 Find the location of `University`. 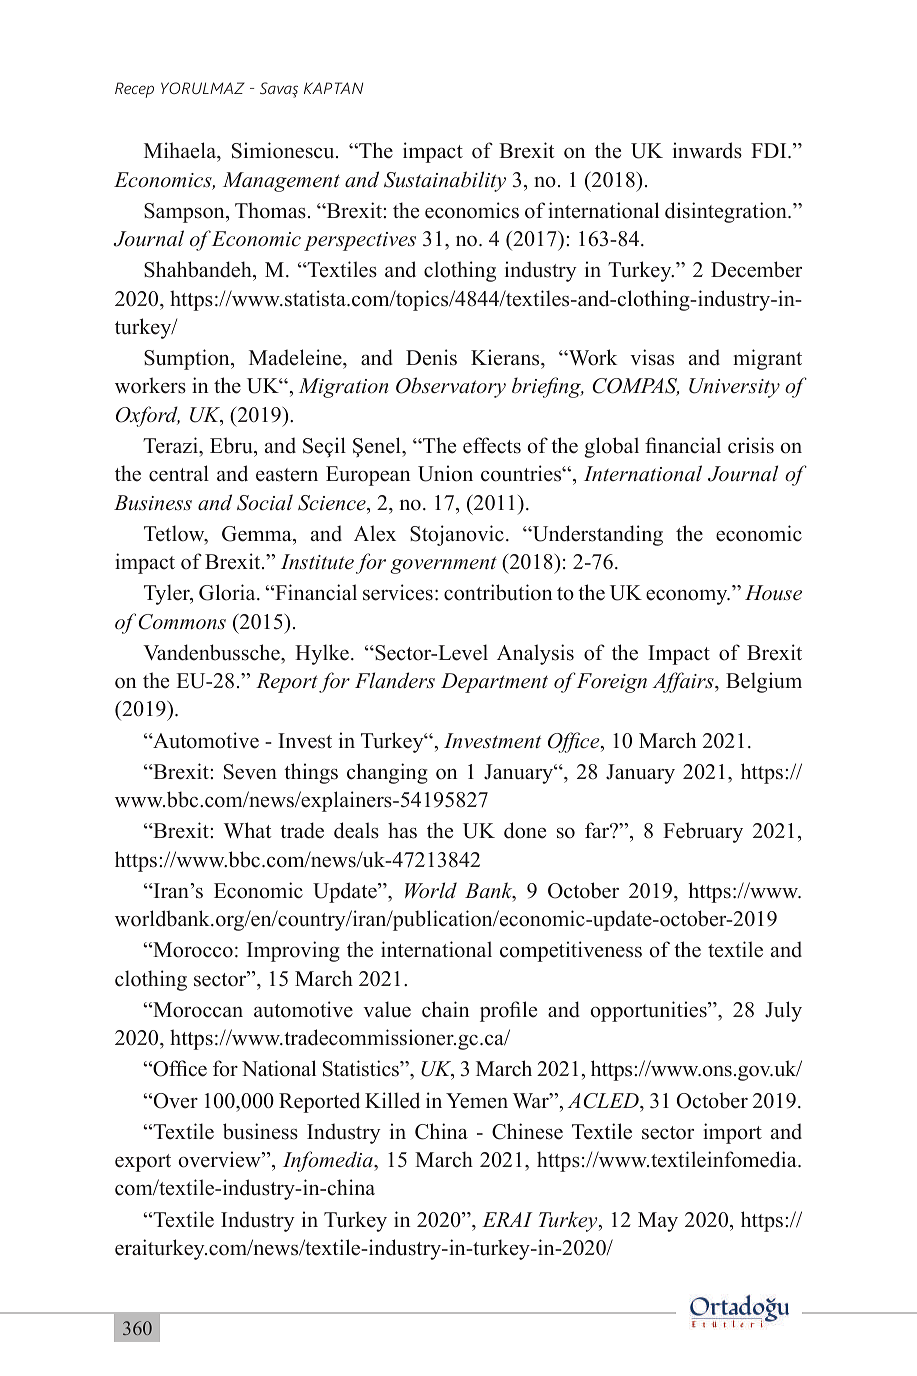

University is located at coordinates (734, 388).
